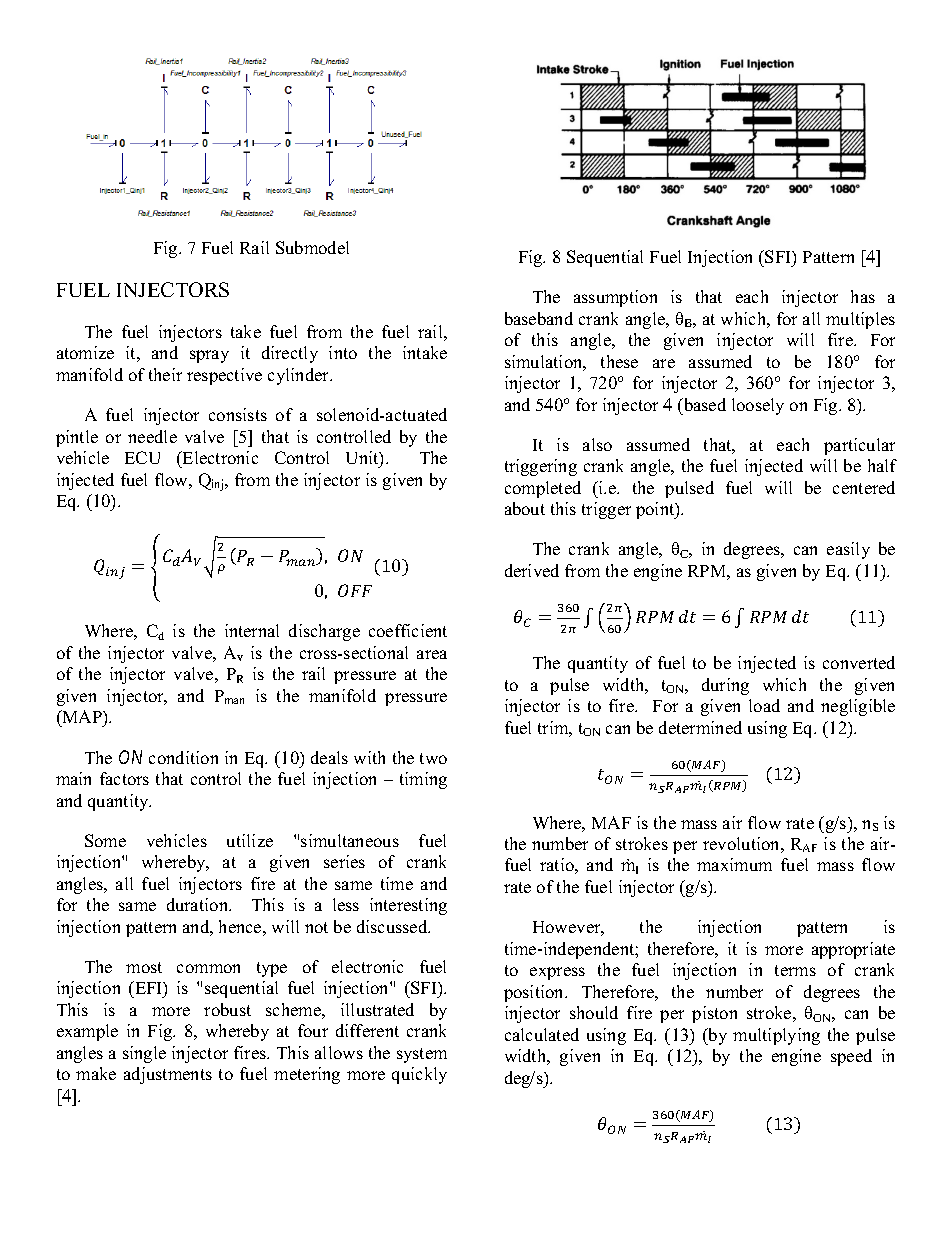 This screenshot has height=1233, width=952. I want to click on derived, so click(532, 570).
